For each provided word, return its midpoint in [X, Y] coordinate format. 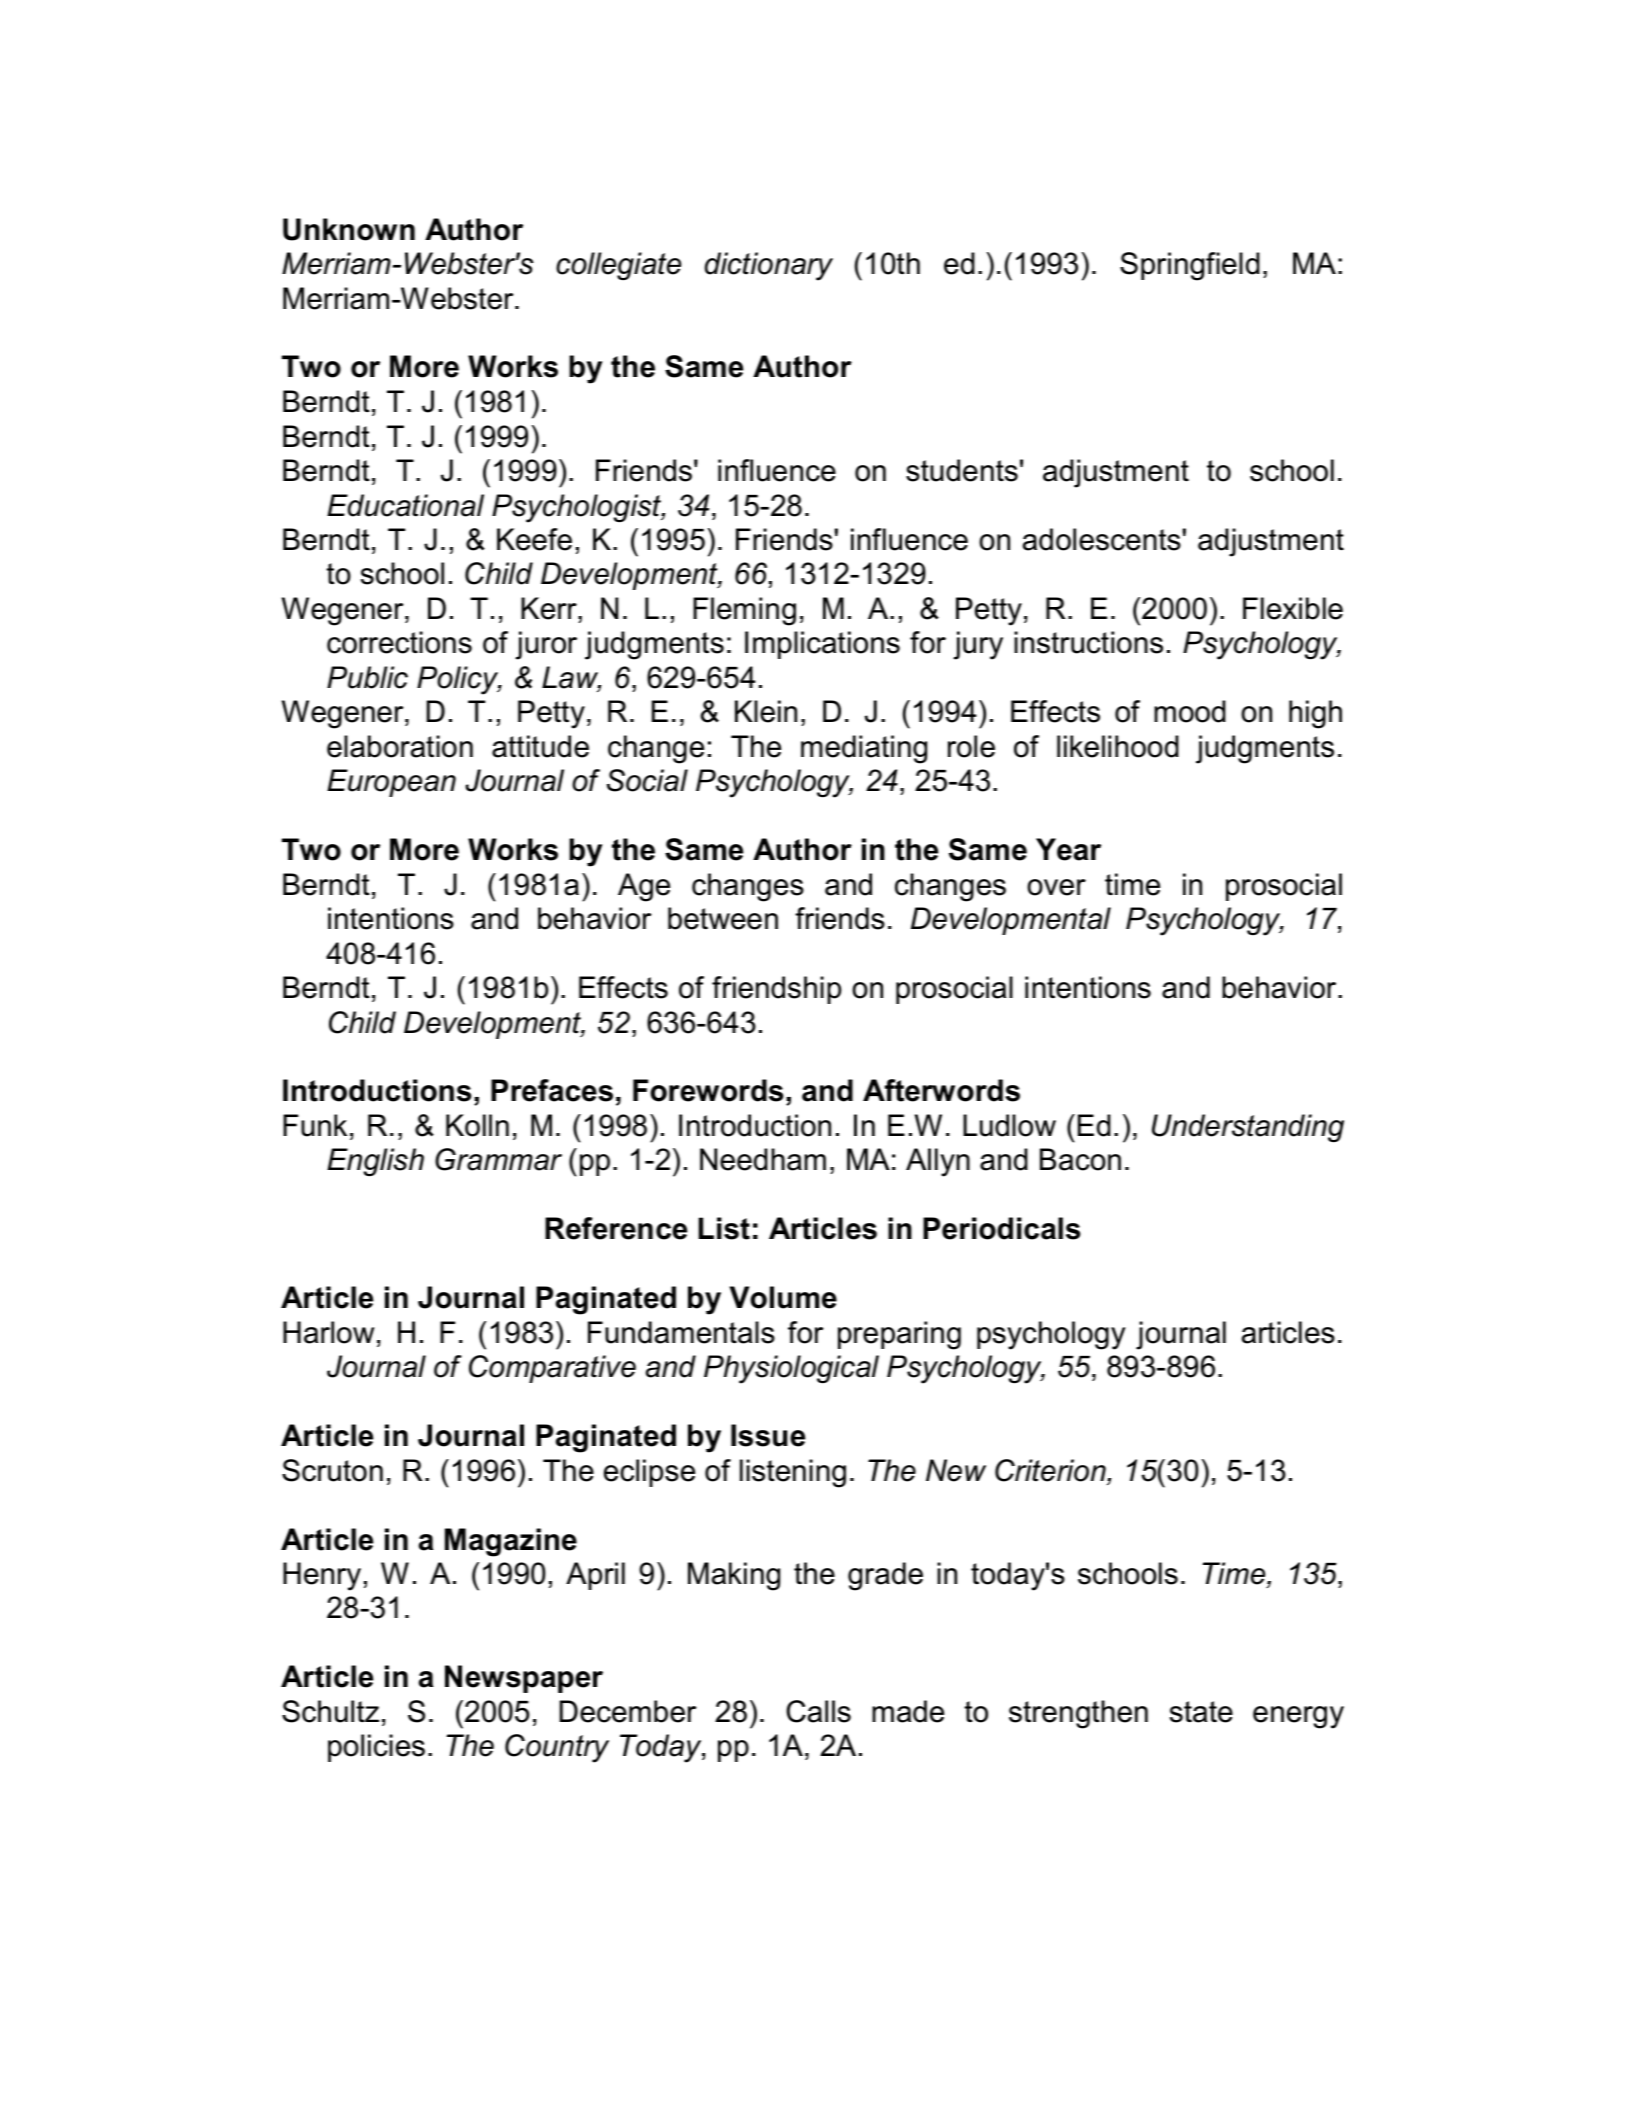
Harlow [328, 1332]
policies [376, 1748]
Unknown [349, 229]
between [723, 918]
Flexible [1293, 608]
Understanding [1248, 1128]
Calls [818, 1711]
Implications [822, 645]
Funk [315, 1125]
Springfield [1190, 266]
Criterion [1051, 1470]
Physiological [791, 1369]
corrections [399, 642]
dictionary [769, 266]
